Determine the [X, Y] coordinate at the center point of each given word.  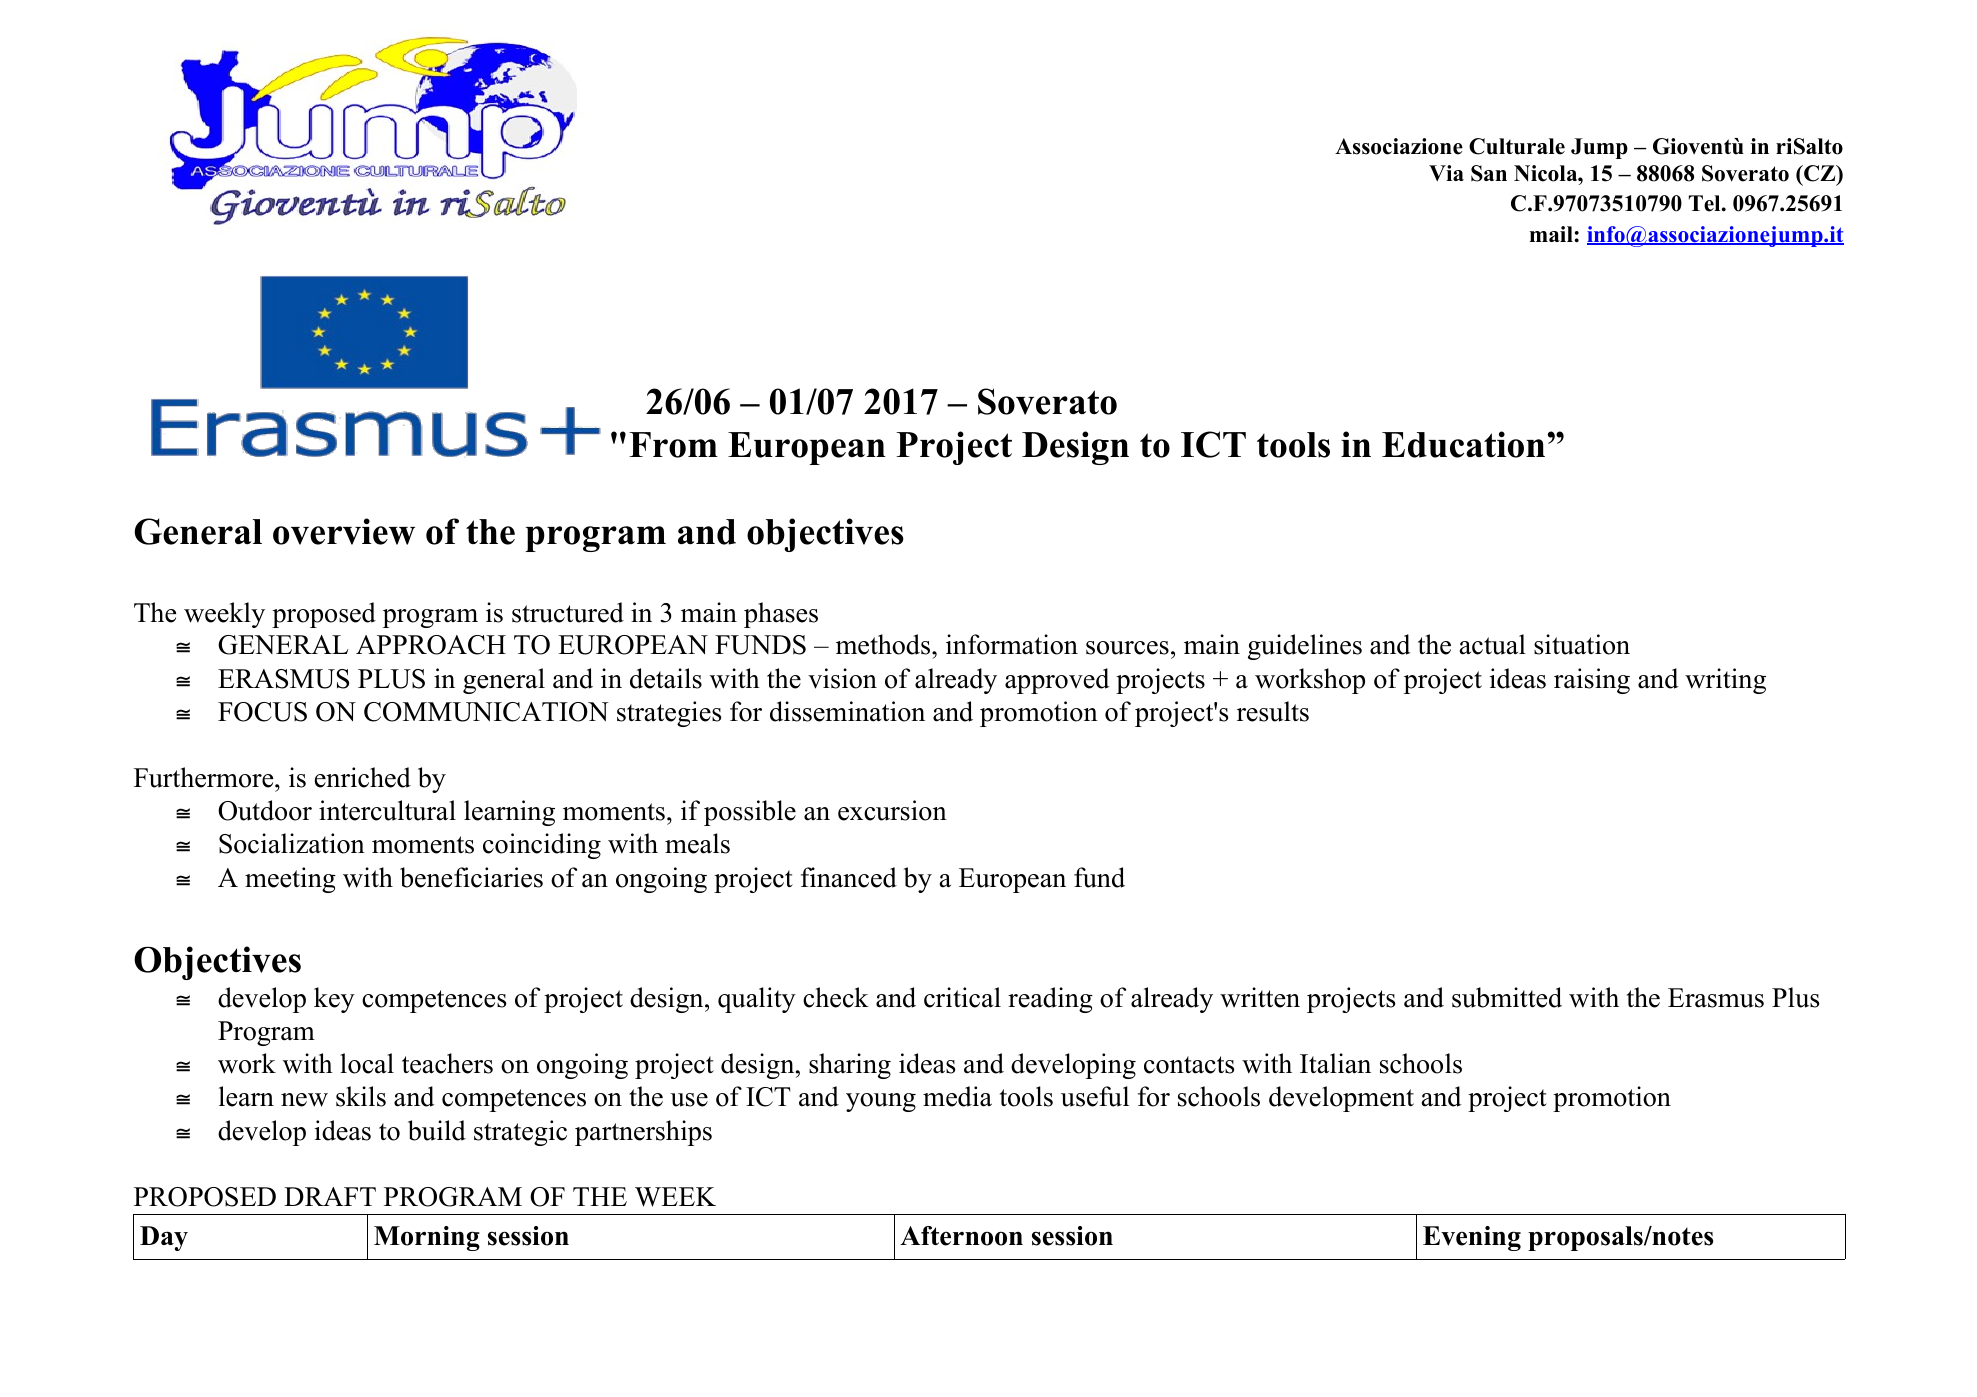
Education [1463, 444]
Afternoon [961, 1236]
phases [781, 615]
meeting [290, 880]
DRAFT [330, 1196]
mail [1551, 234]
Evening [1472, 1238]
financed [849, 877]
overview [344, 531]
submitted [1507, 997]
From [673, 445]
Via [1446, 173]
